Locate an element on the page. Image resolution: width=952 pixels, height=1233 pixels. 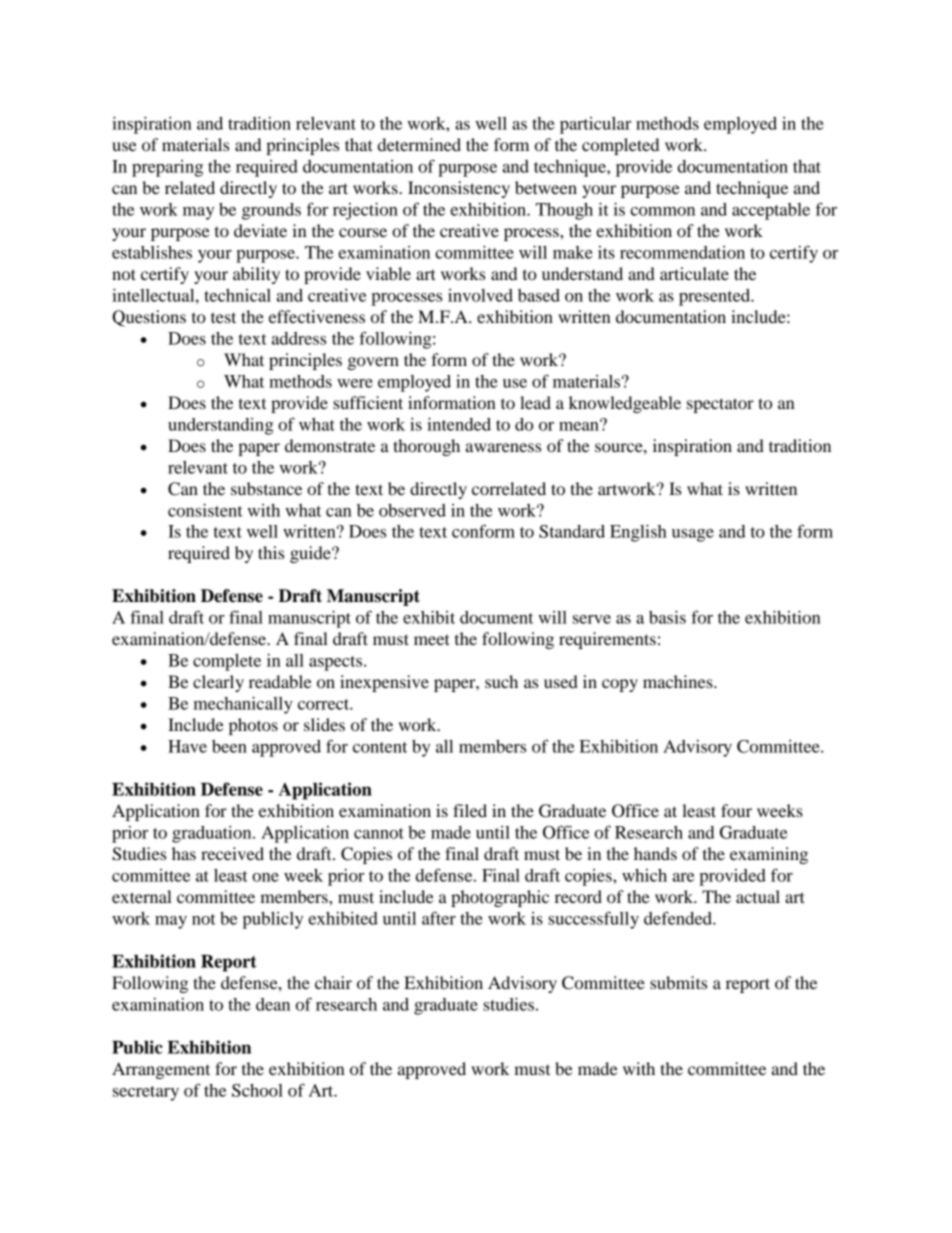
been is located at coordinates (229, 746).
